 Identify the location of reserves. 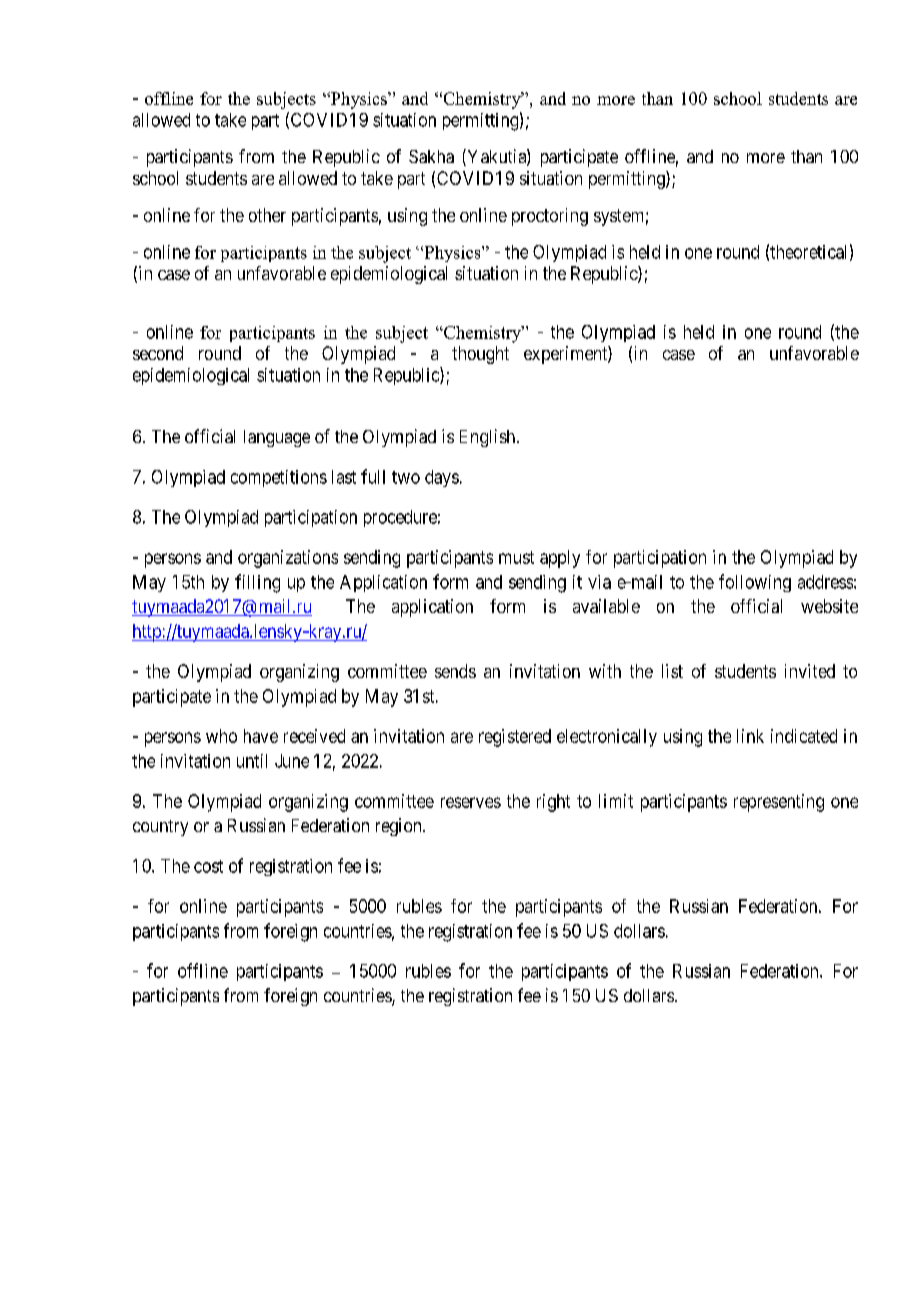
(471, 802).
